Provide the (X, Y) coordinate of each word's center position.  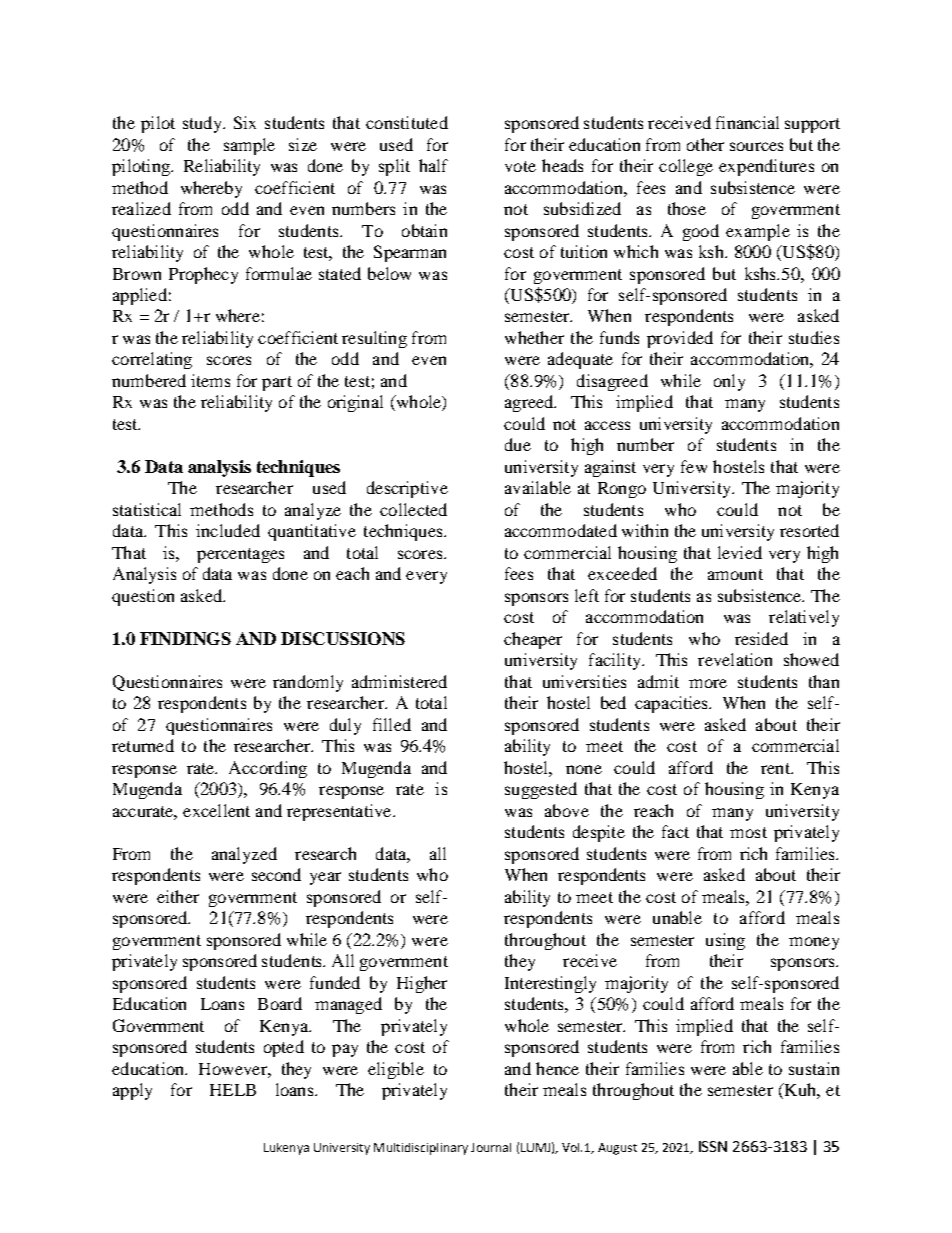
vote (520, 166)
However (234, 1069)
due (518, 444)
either (178, 896)
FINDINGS (185, 638)
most (748, 832)
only (729, 382)
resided (761, 638)
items (210, 380)
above (567, 810)
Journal (491, 1147)
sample (249, 146)
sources (756, 146)
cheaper (533, 640)
